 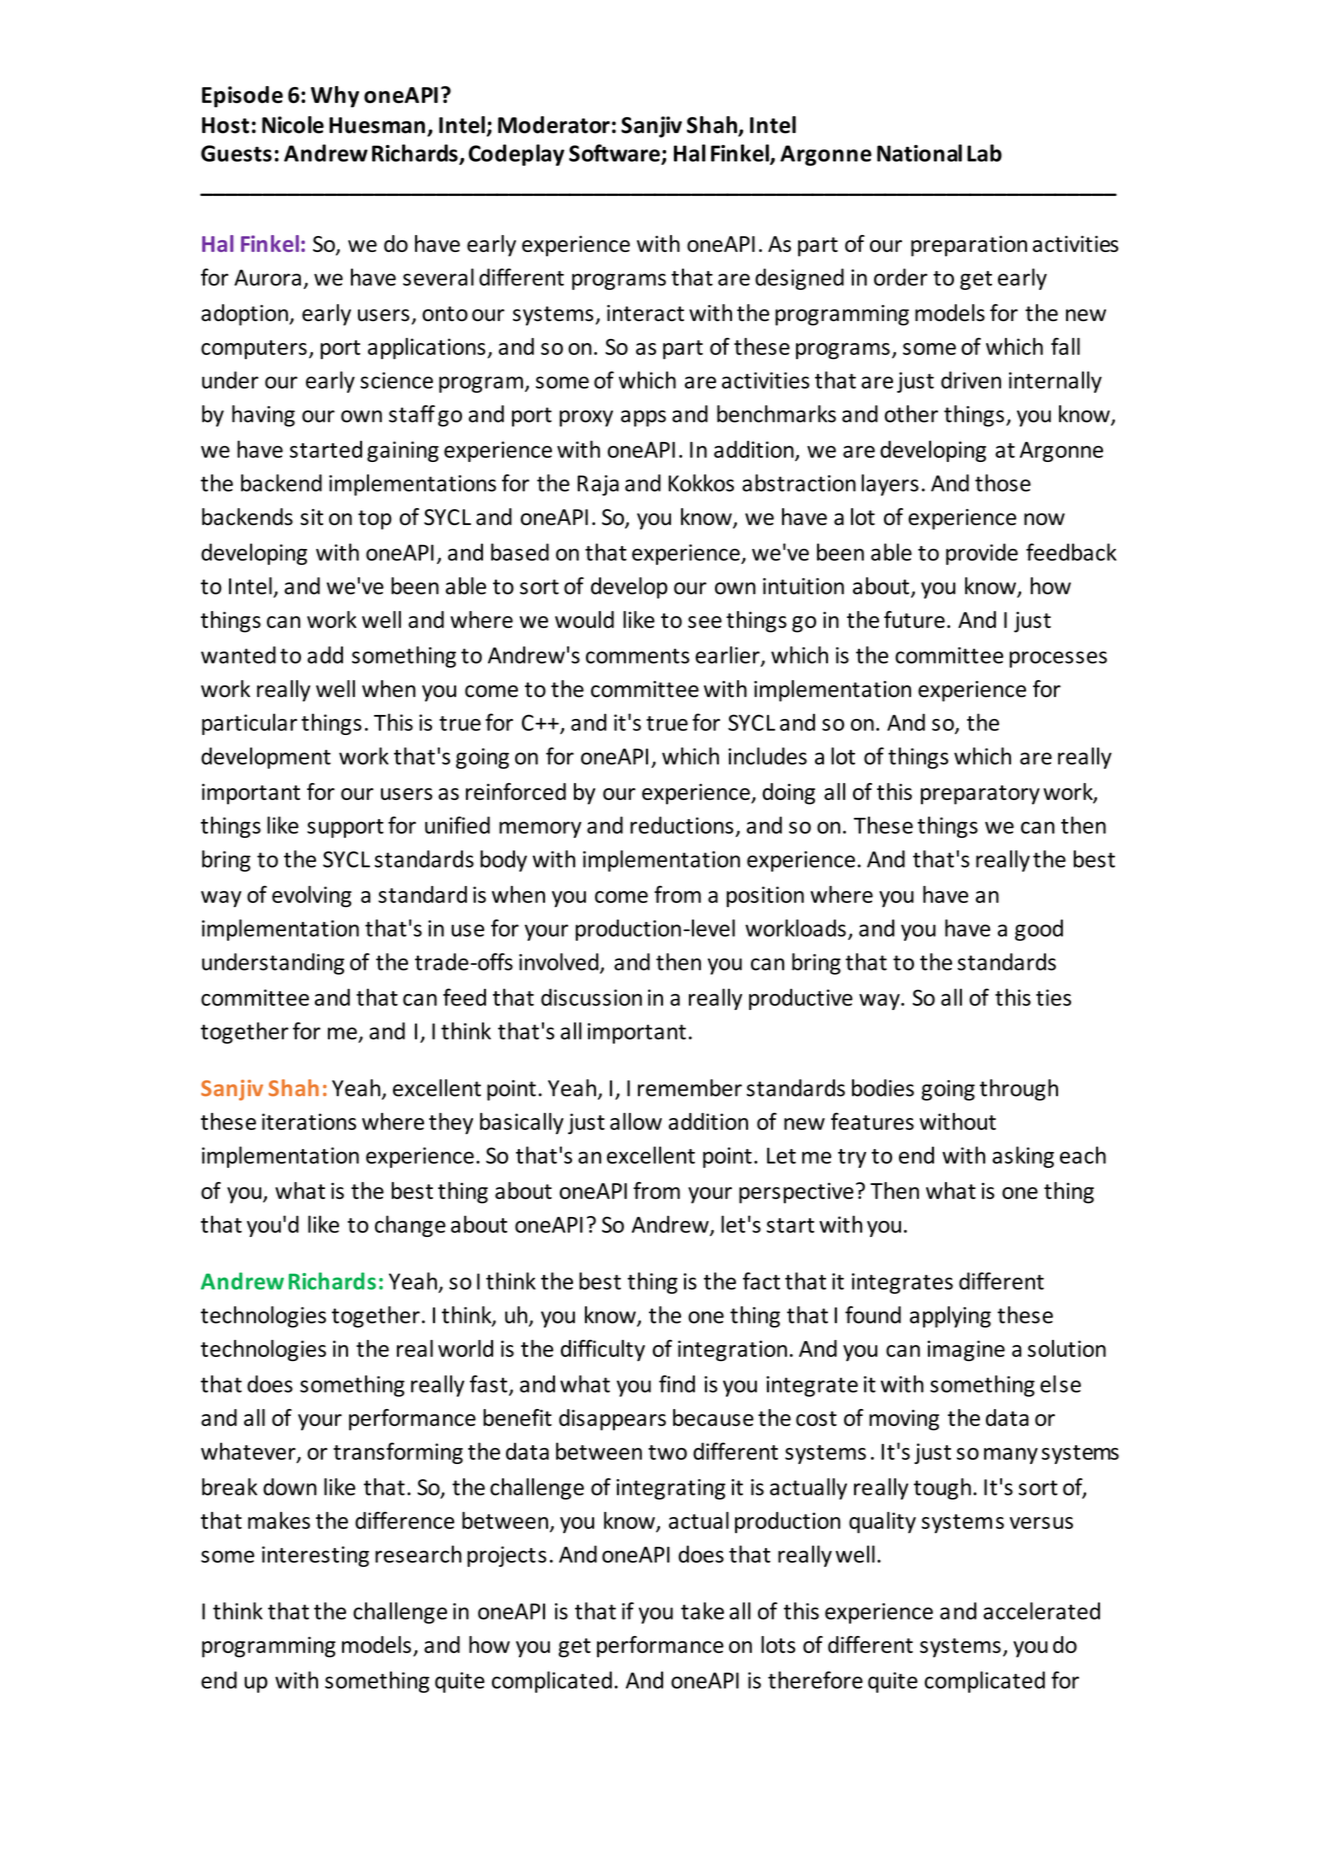 What do you see at coordinates (615, 154) in the screenshot?
I see `Software` at bounding box center [615, 154].
